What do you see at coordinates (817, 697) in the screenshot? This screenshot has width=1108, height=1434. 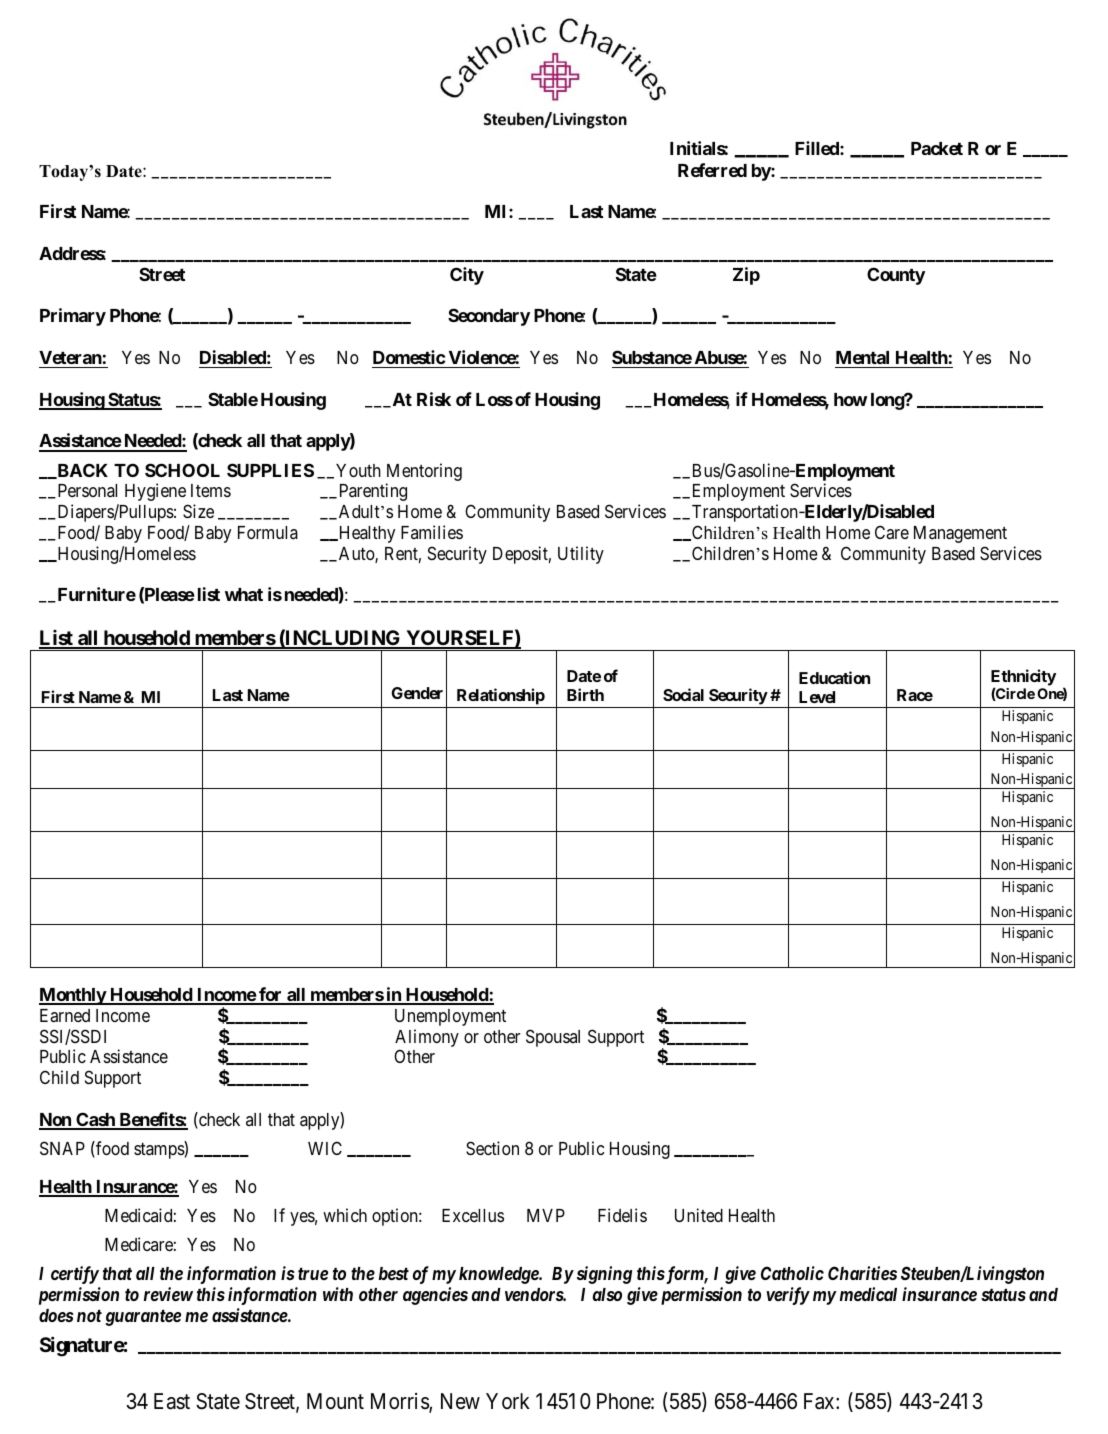 I see `Level` at bounding box center [817, 697].
